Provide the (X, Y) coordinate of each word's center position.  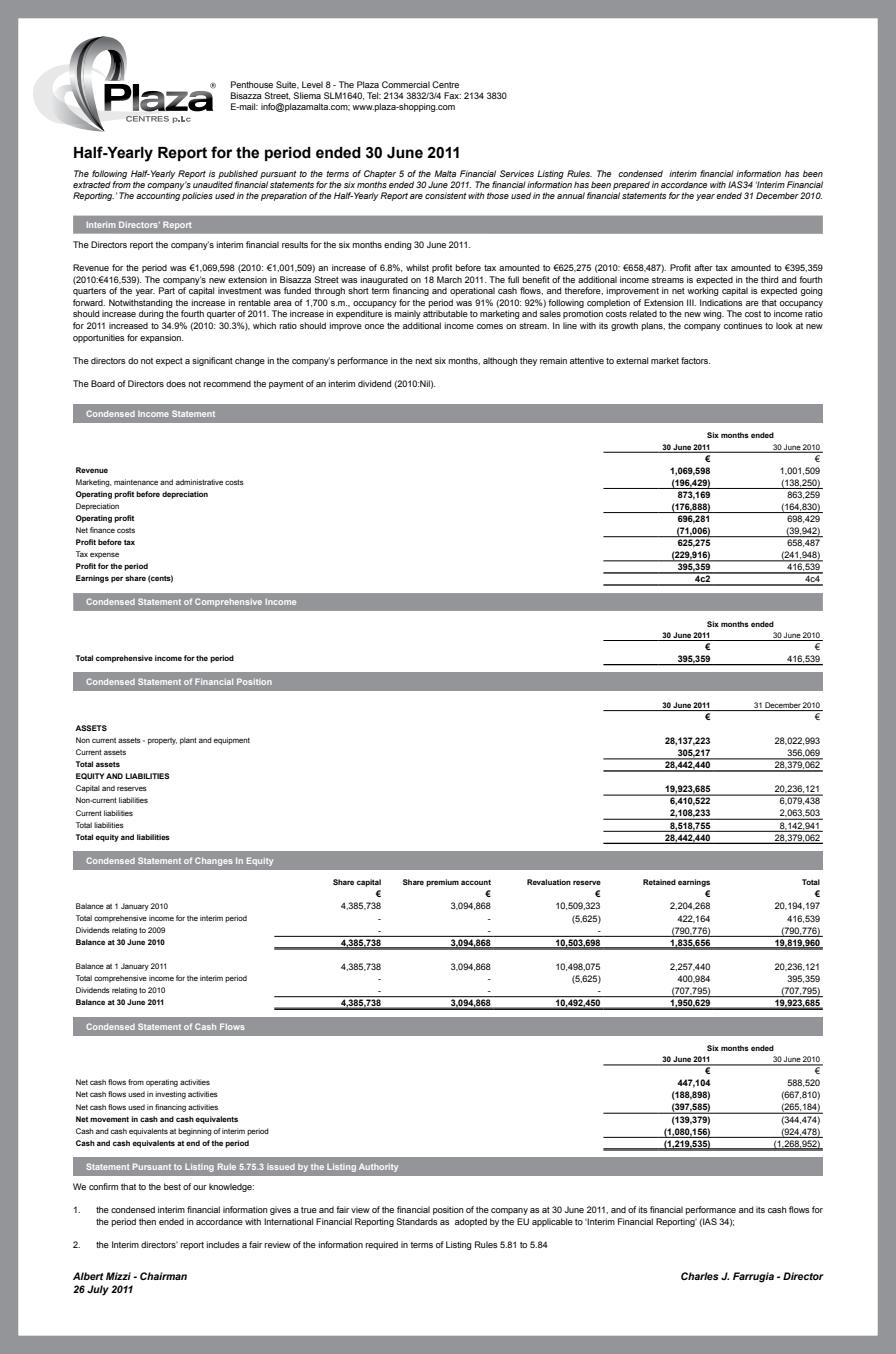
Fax (452, 95)
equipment (232, 741)
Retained (659, 882)
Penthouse (252, 84)
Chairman (163, 1276)
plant (188, 741)
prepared (631, 185)
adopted (471, 1222)
